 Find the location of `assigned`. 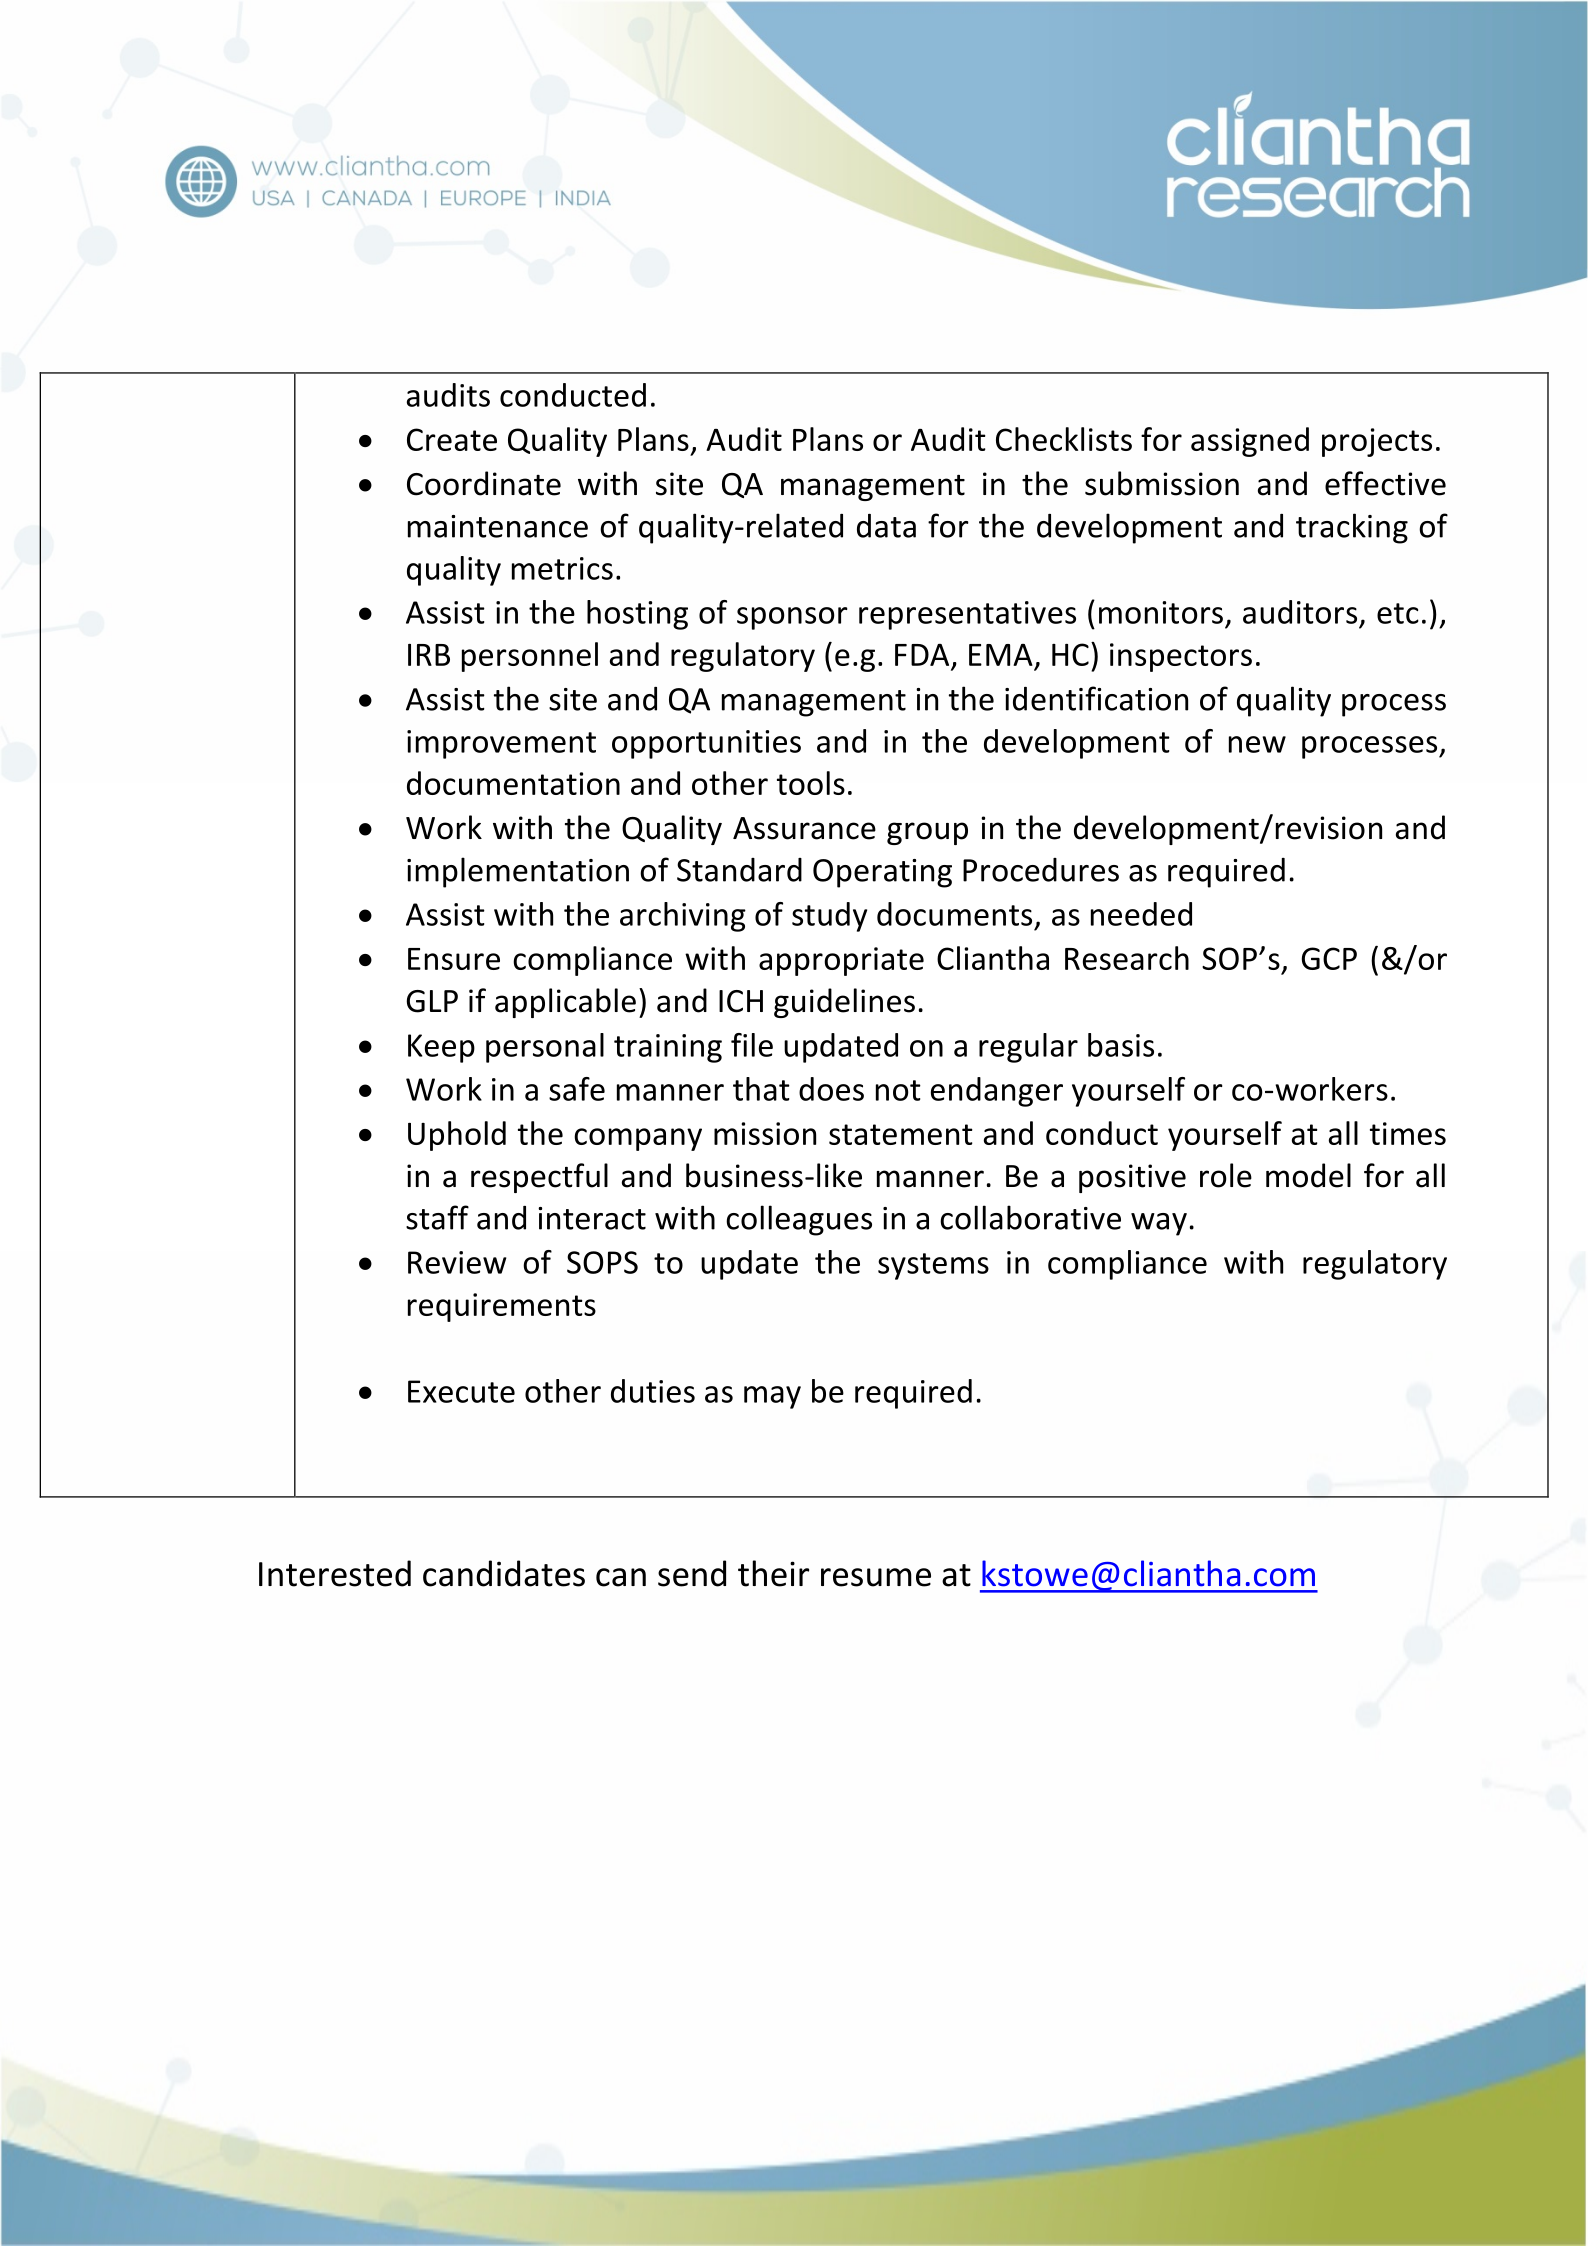

assigned is located at coordinates (1250, 442).
